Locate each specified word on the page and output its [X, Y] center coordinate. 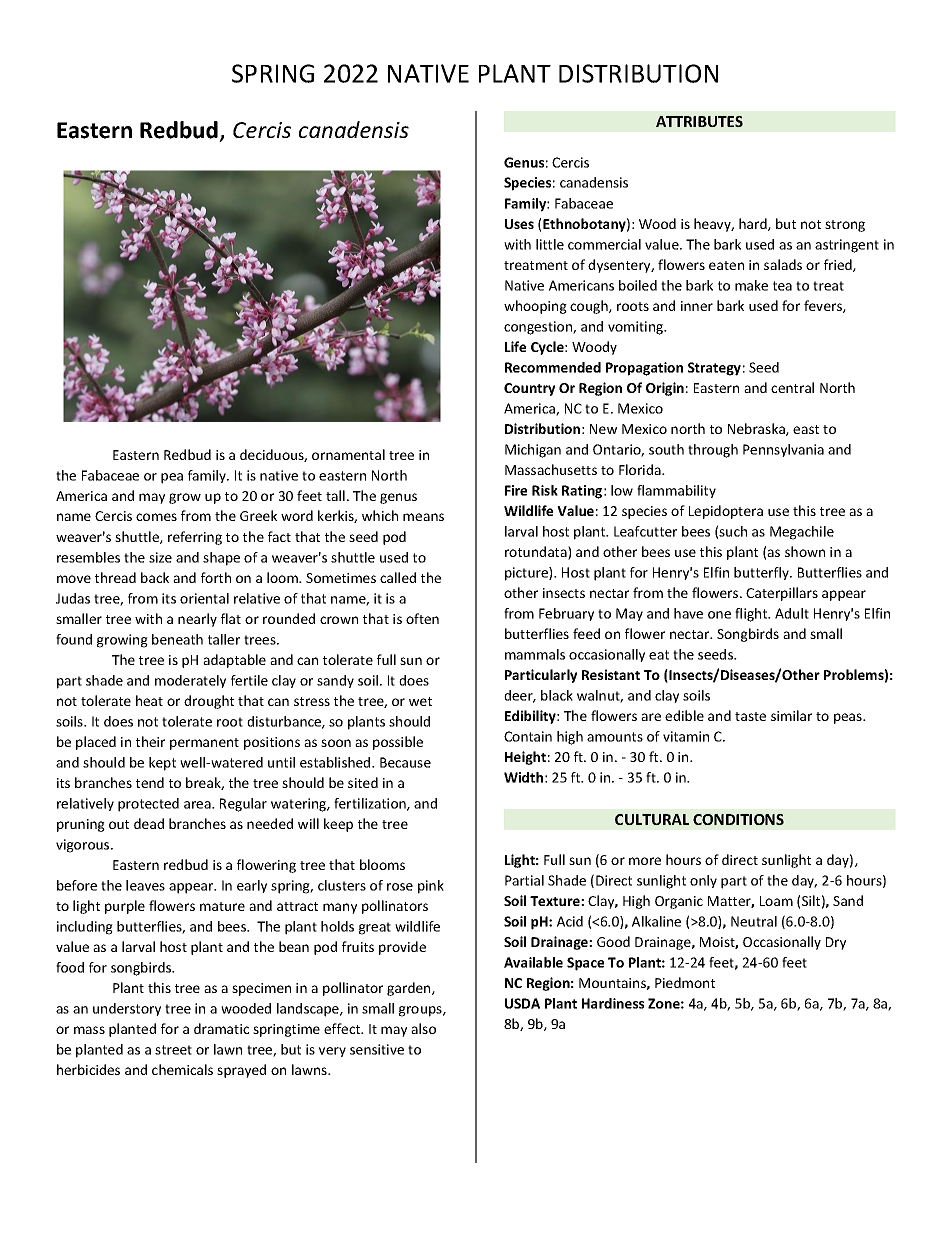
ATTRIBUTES [699, 121]
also [423, 1028]
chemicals [182, 1069]
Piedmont [685, 982]
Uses [519, 224]
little [550, 244]
